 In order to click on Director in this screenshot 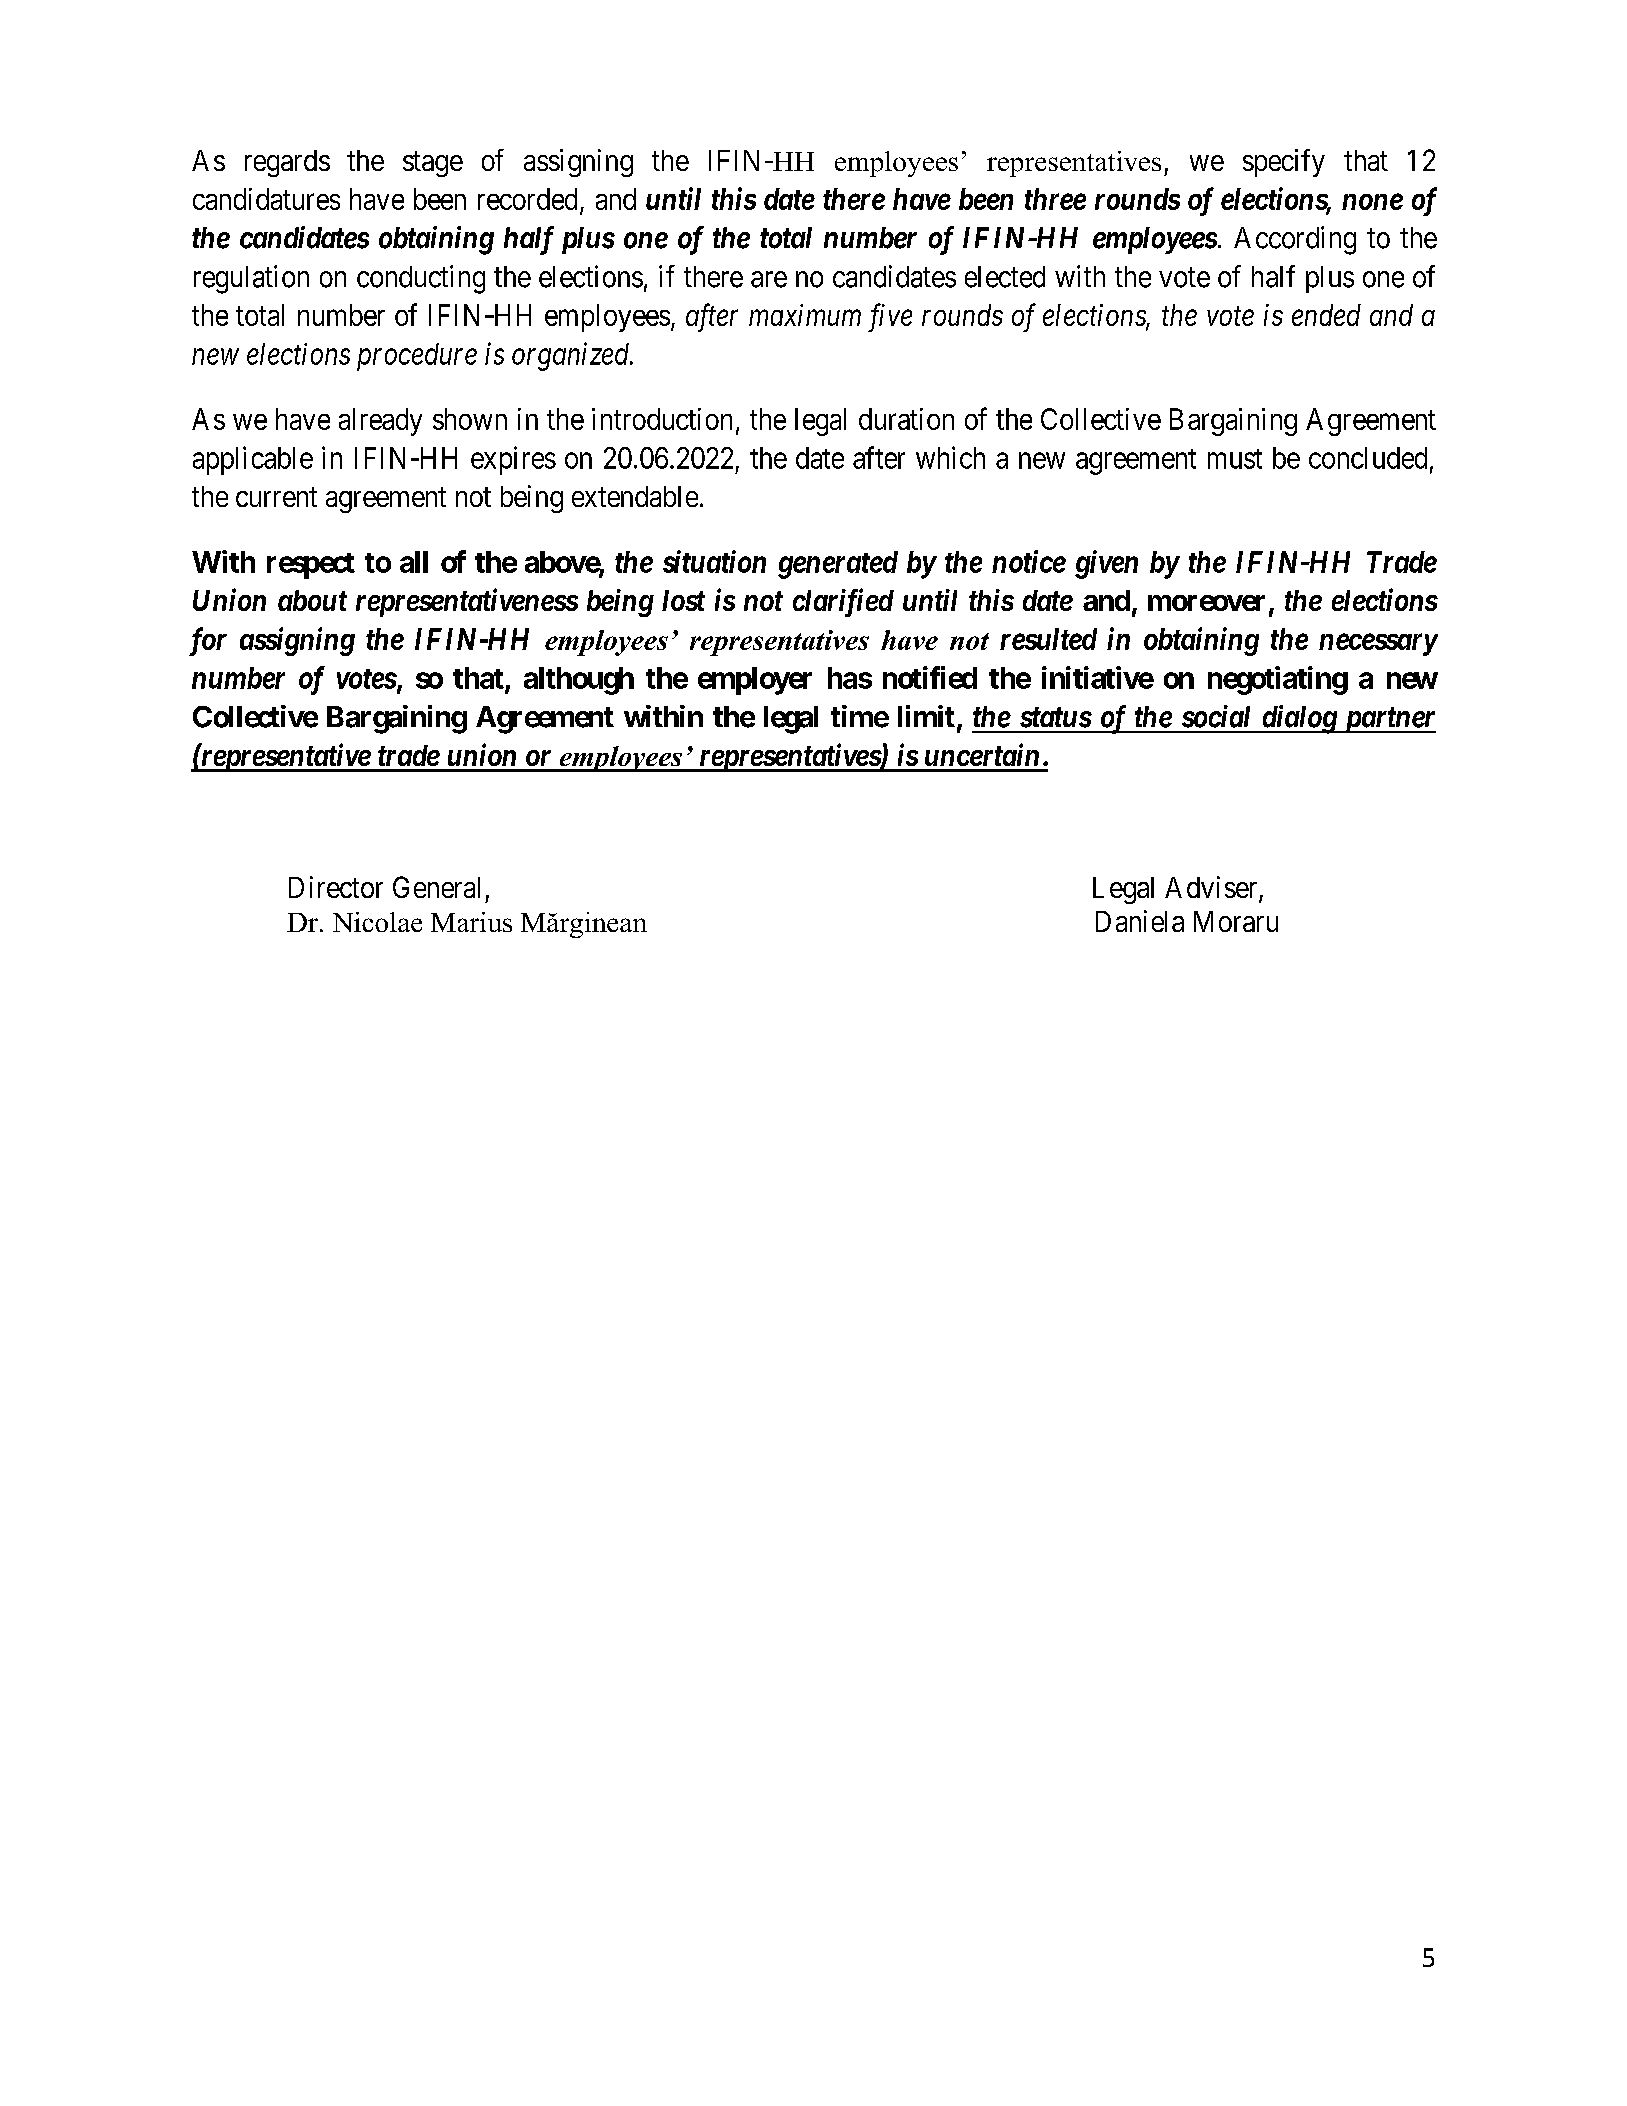, I will do `click(336, 887)`.
